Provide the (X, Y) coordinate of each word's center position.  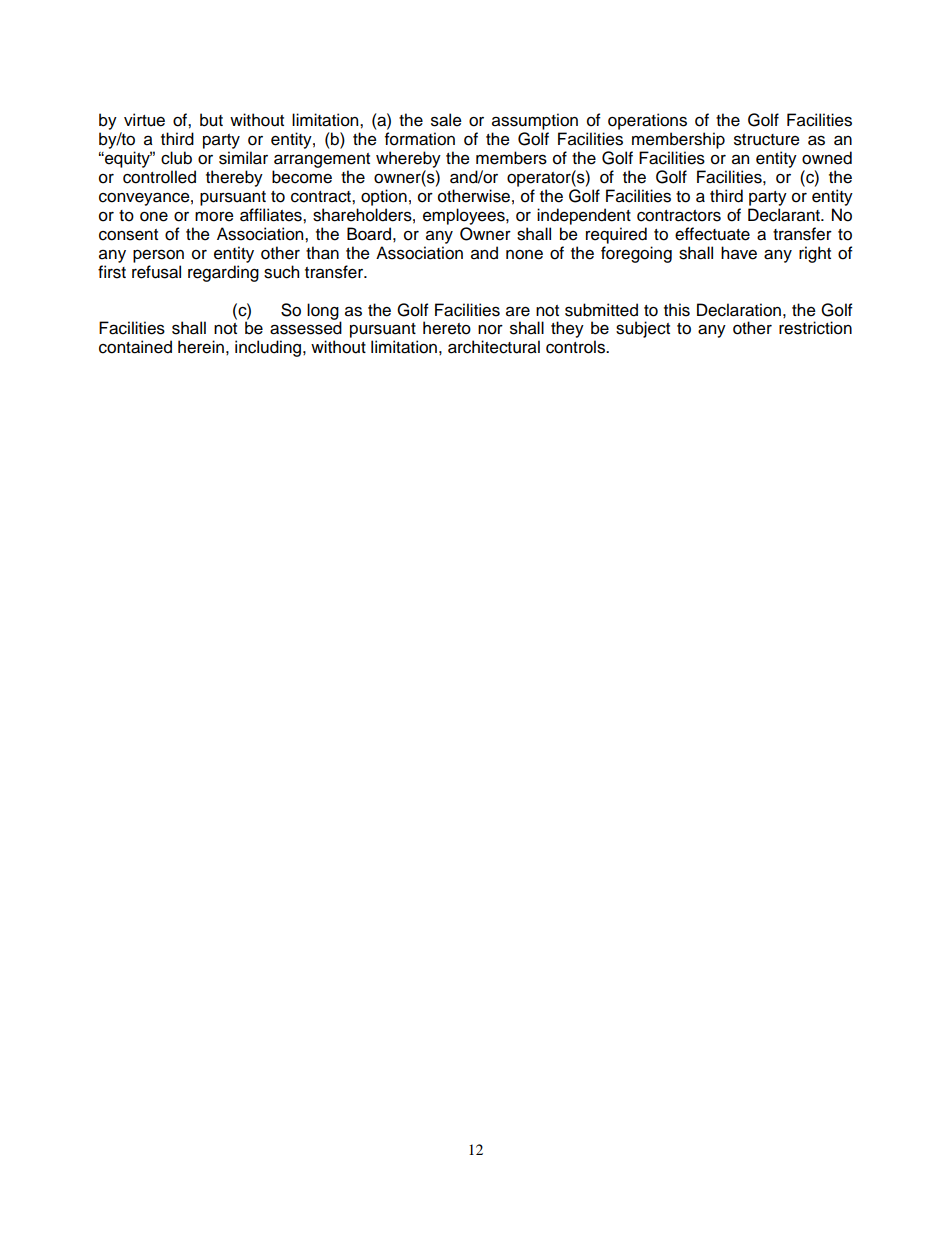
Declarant (785, 215)
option (384, 197)
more (214, 217)
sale (446, 120)
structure (767, 140)
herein (201, 347)
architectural (494, 347)
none (524, 255)
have (739, 253)
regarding (223, 273)
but (211, 120)
